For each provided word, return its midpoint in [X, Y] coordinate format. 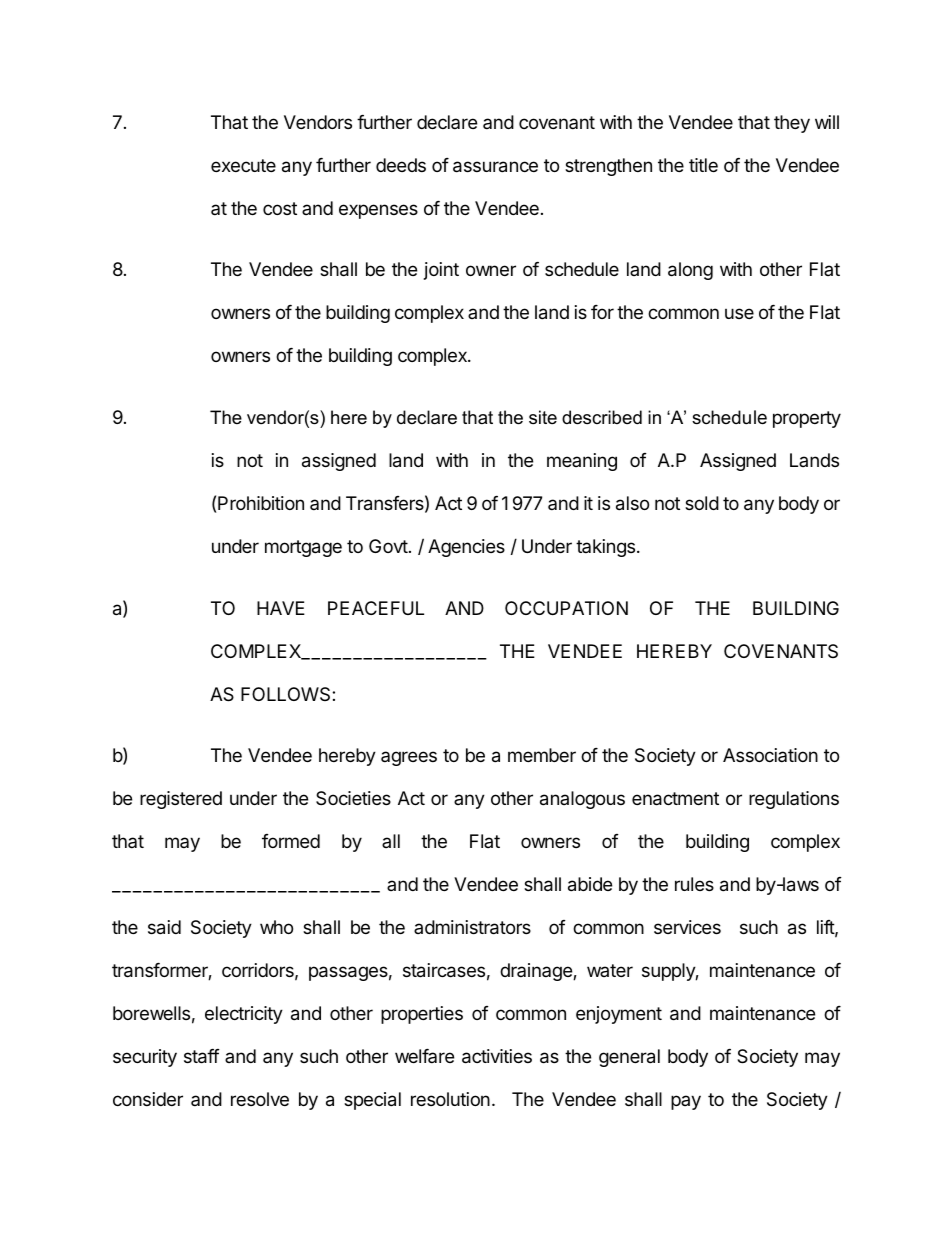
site [543, 417]
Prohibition [261, 503]
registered [181, 800]
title [703, 165]
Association [770, 755]
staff [202, 1056]
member [542, 755]
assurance [495, 167]
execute [243, 165]
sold [702, 503]
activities [497, 1056]
